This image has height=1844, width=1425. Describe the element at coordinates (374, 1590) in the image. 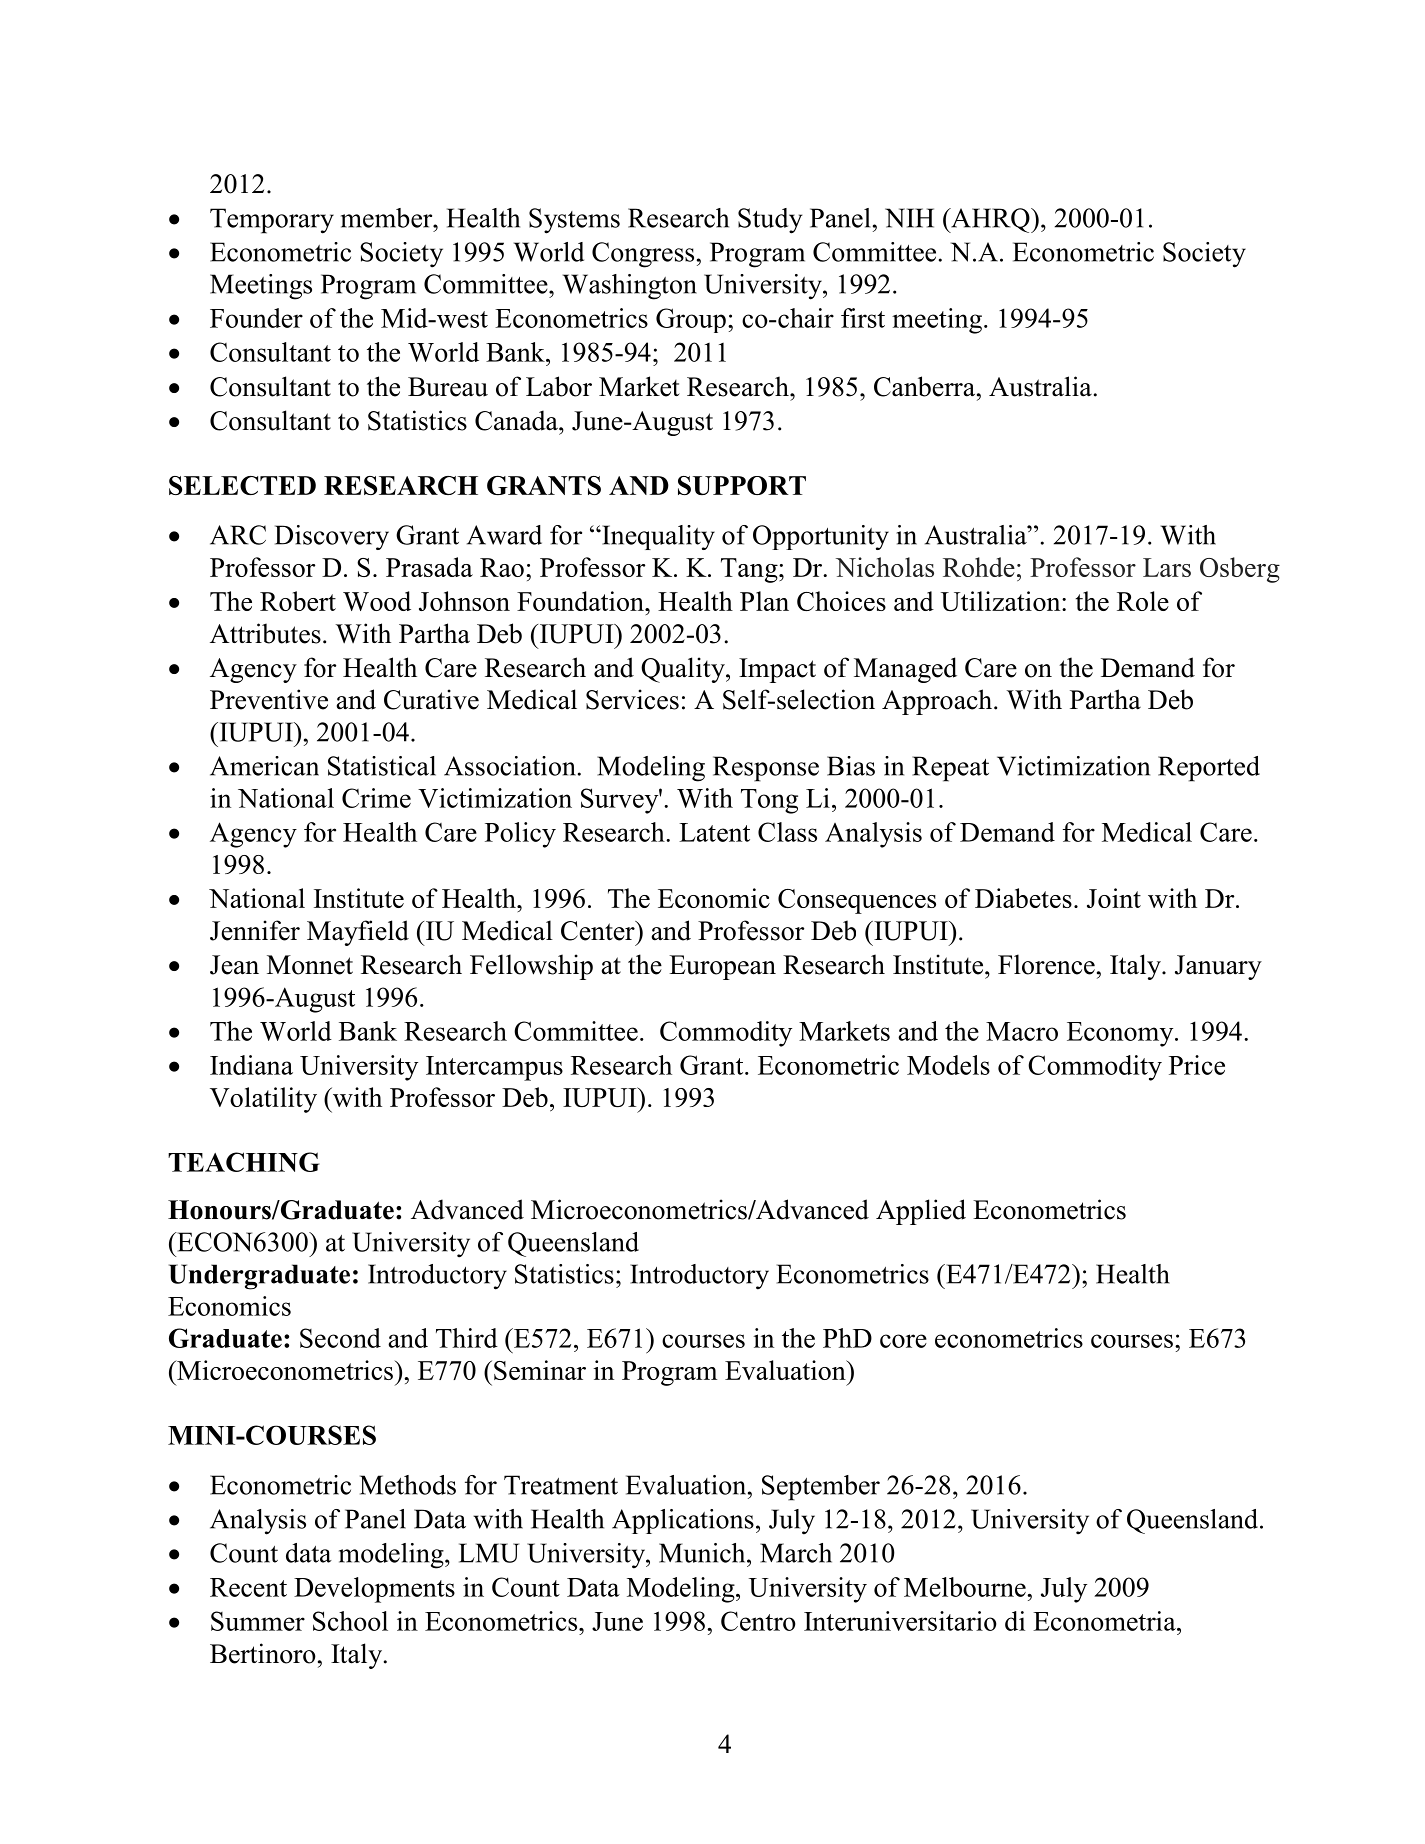

I see `Developments` at that location.
